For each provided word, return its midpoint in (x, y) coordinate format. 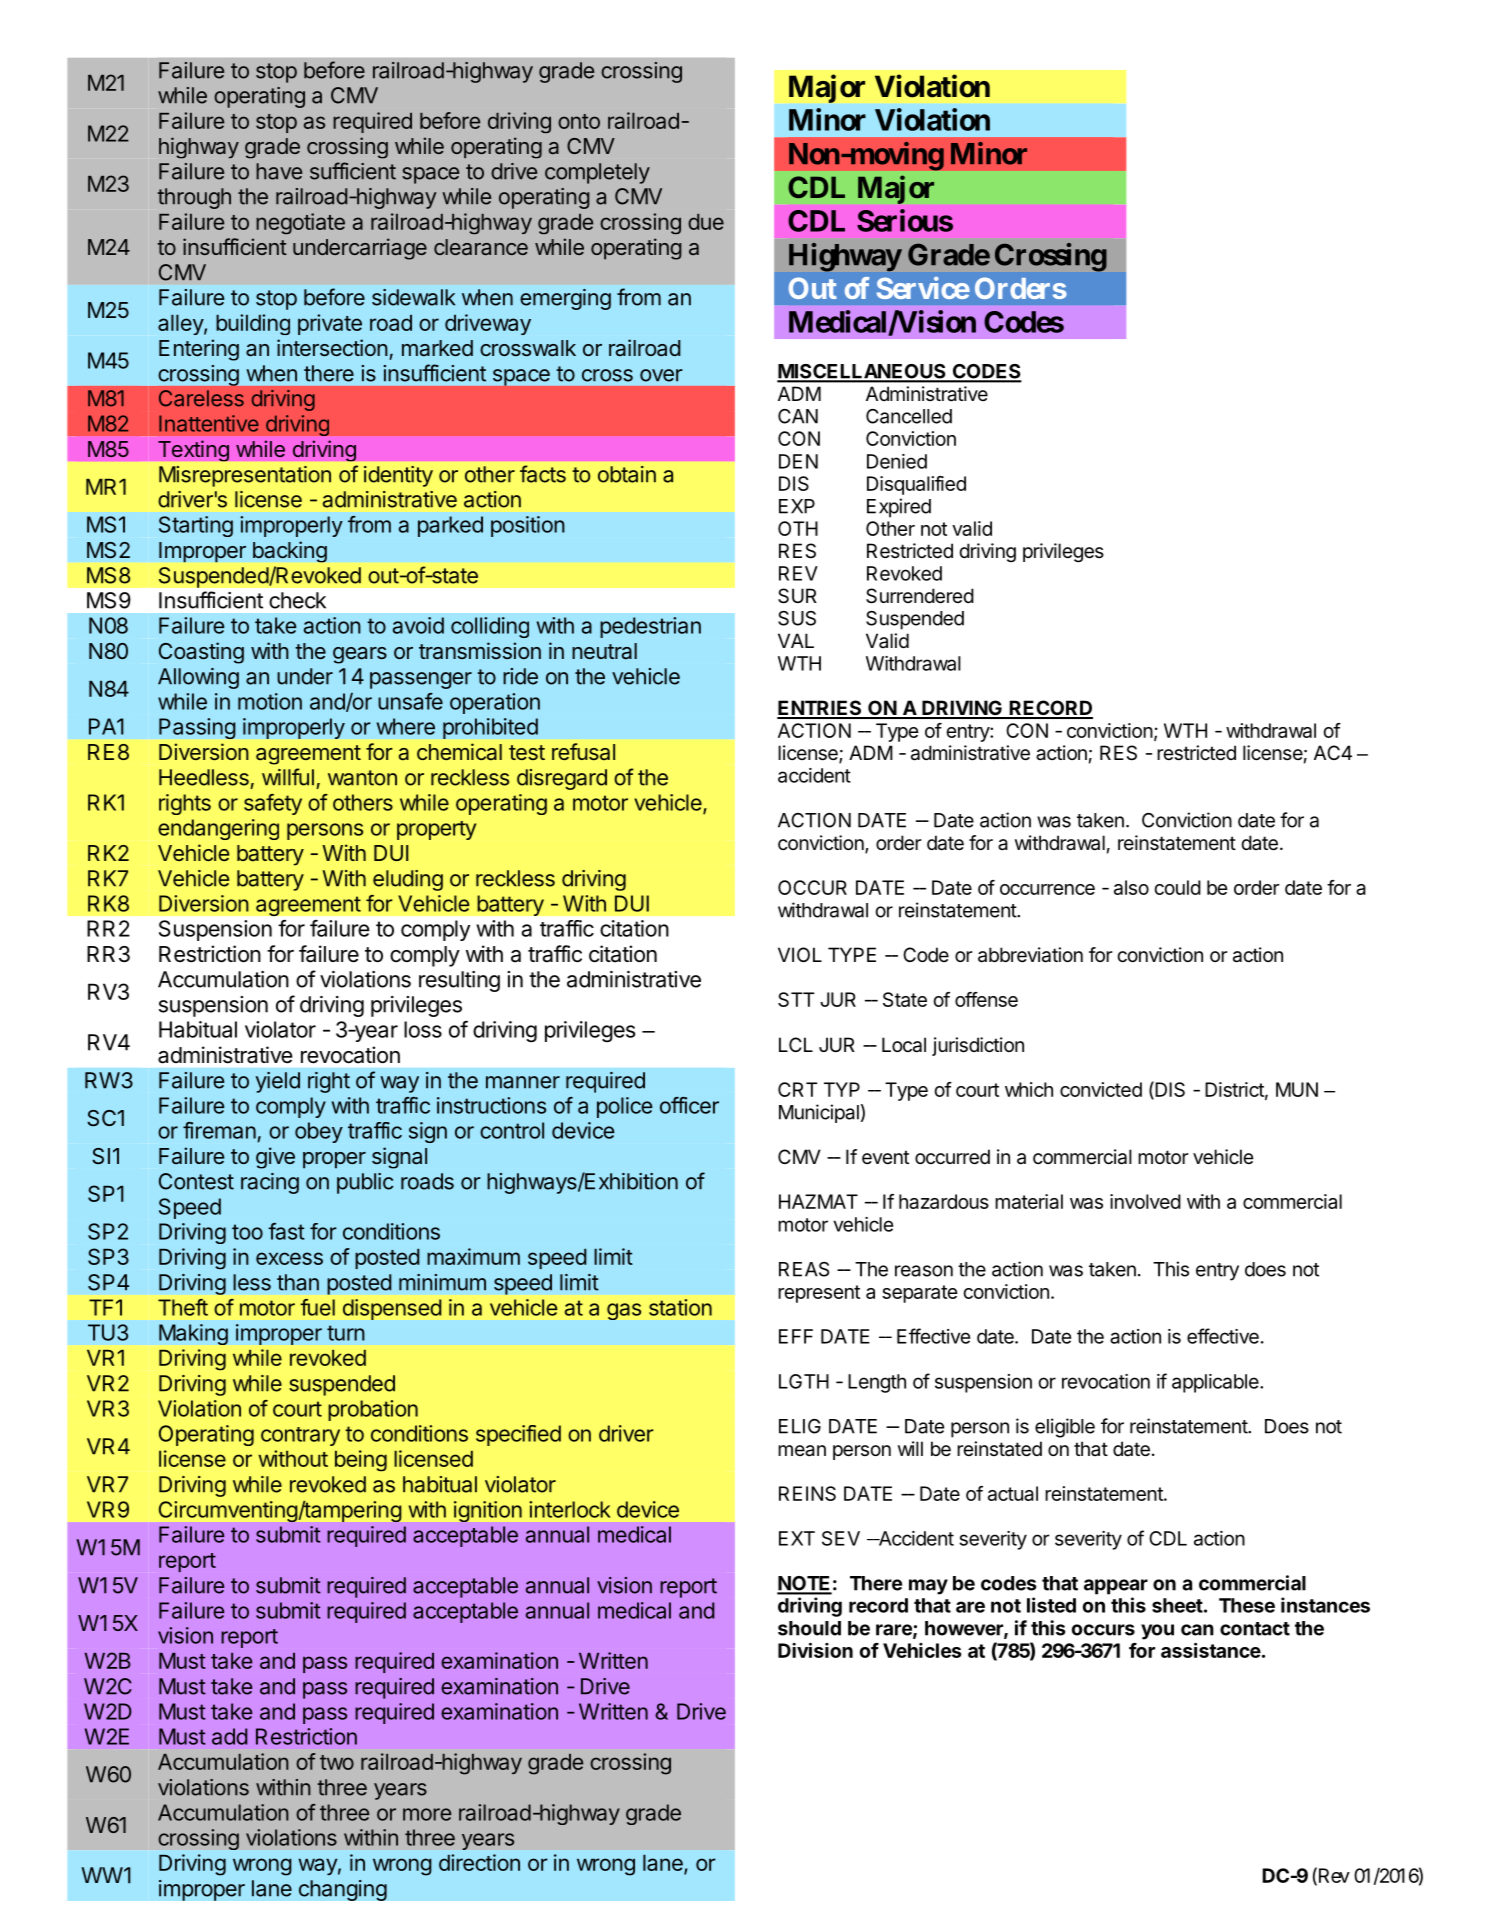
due (706, 222)
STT (796, 999)
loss (423, 1029)
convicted (1101, 1089)
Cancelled (909, 416)
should (809, 1628)
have (279, 171)
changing (343, 1890)
